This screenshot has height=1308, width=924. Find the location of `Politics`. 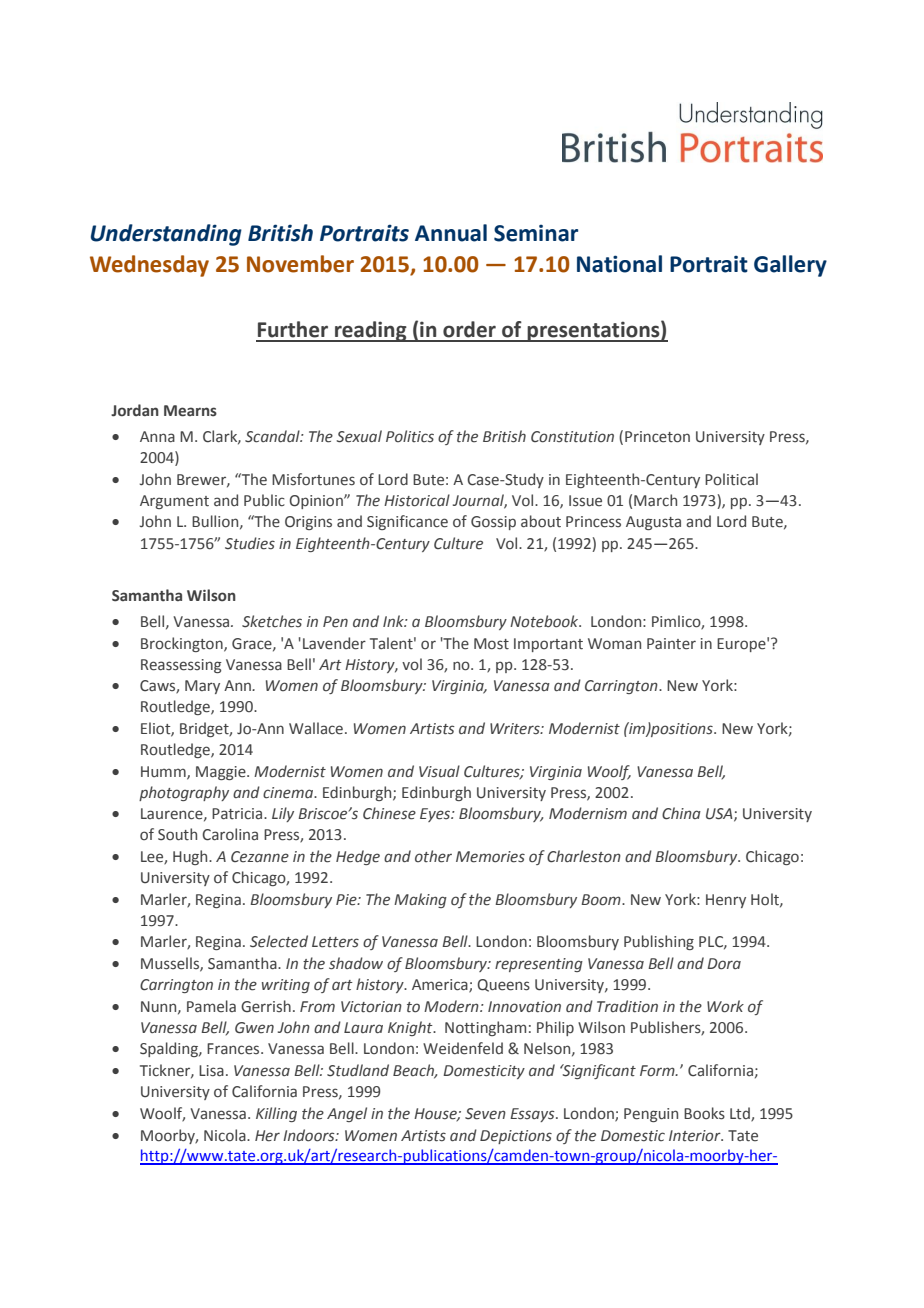

Politics is located at coordinates (410, 436).
